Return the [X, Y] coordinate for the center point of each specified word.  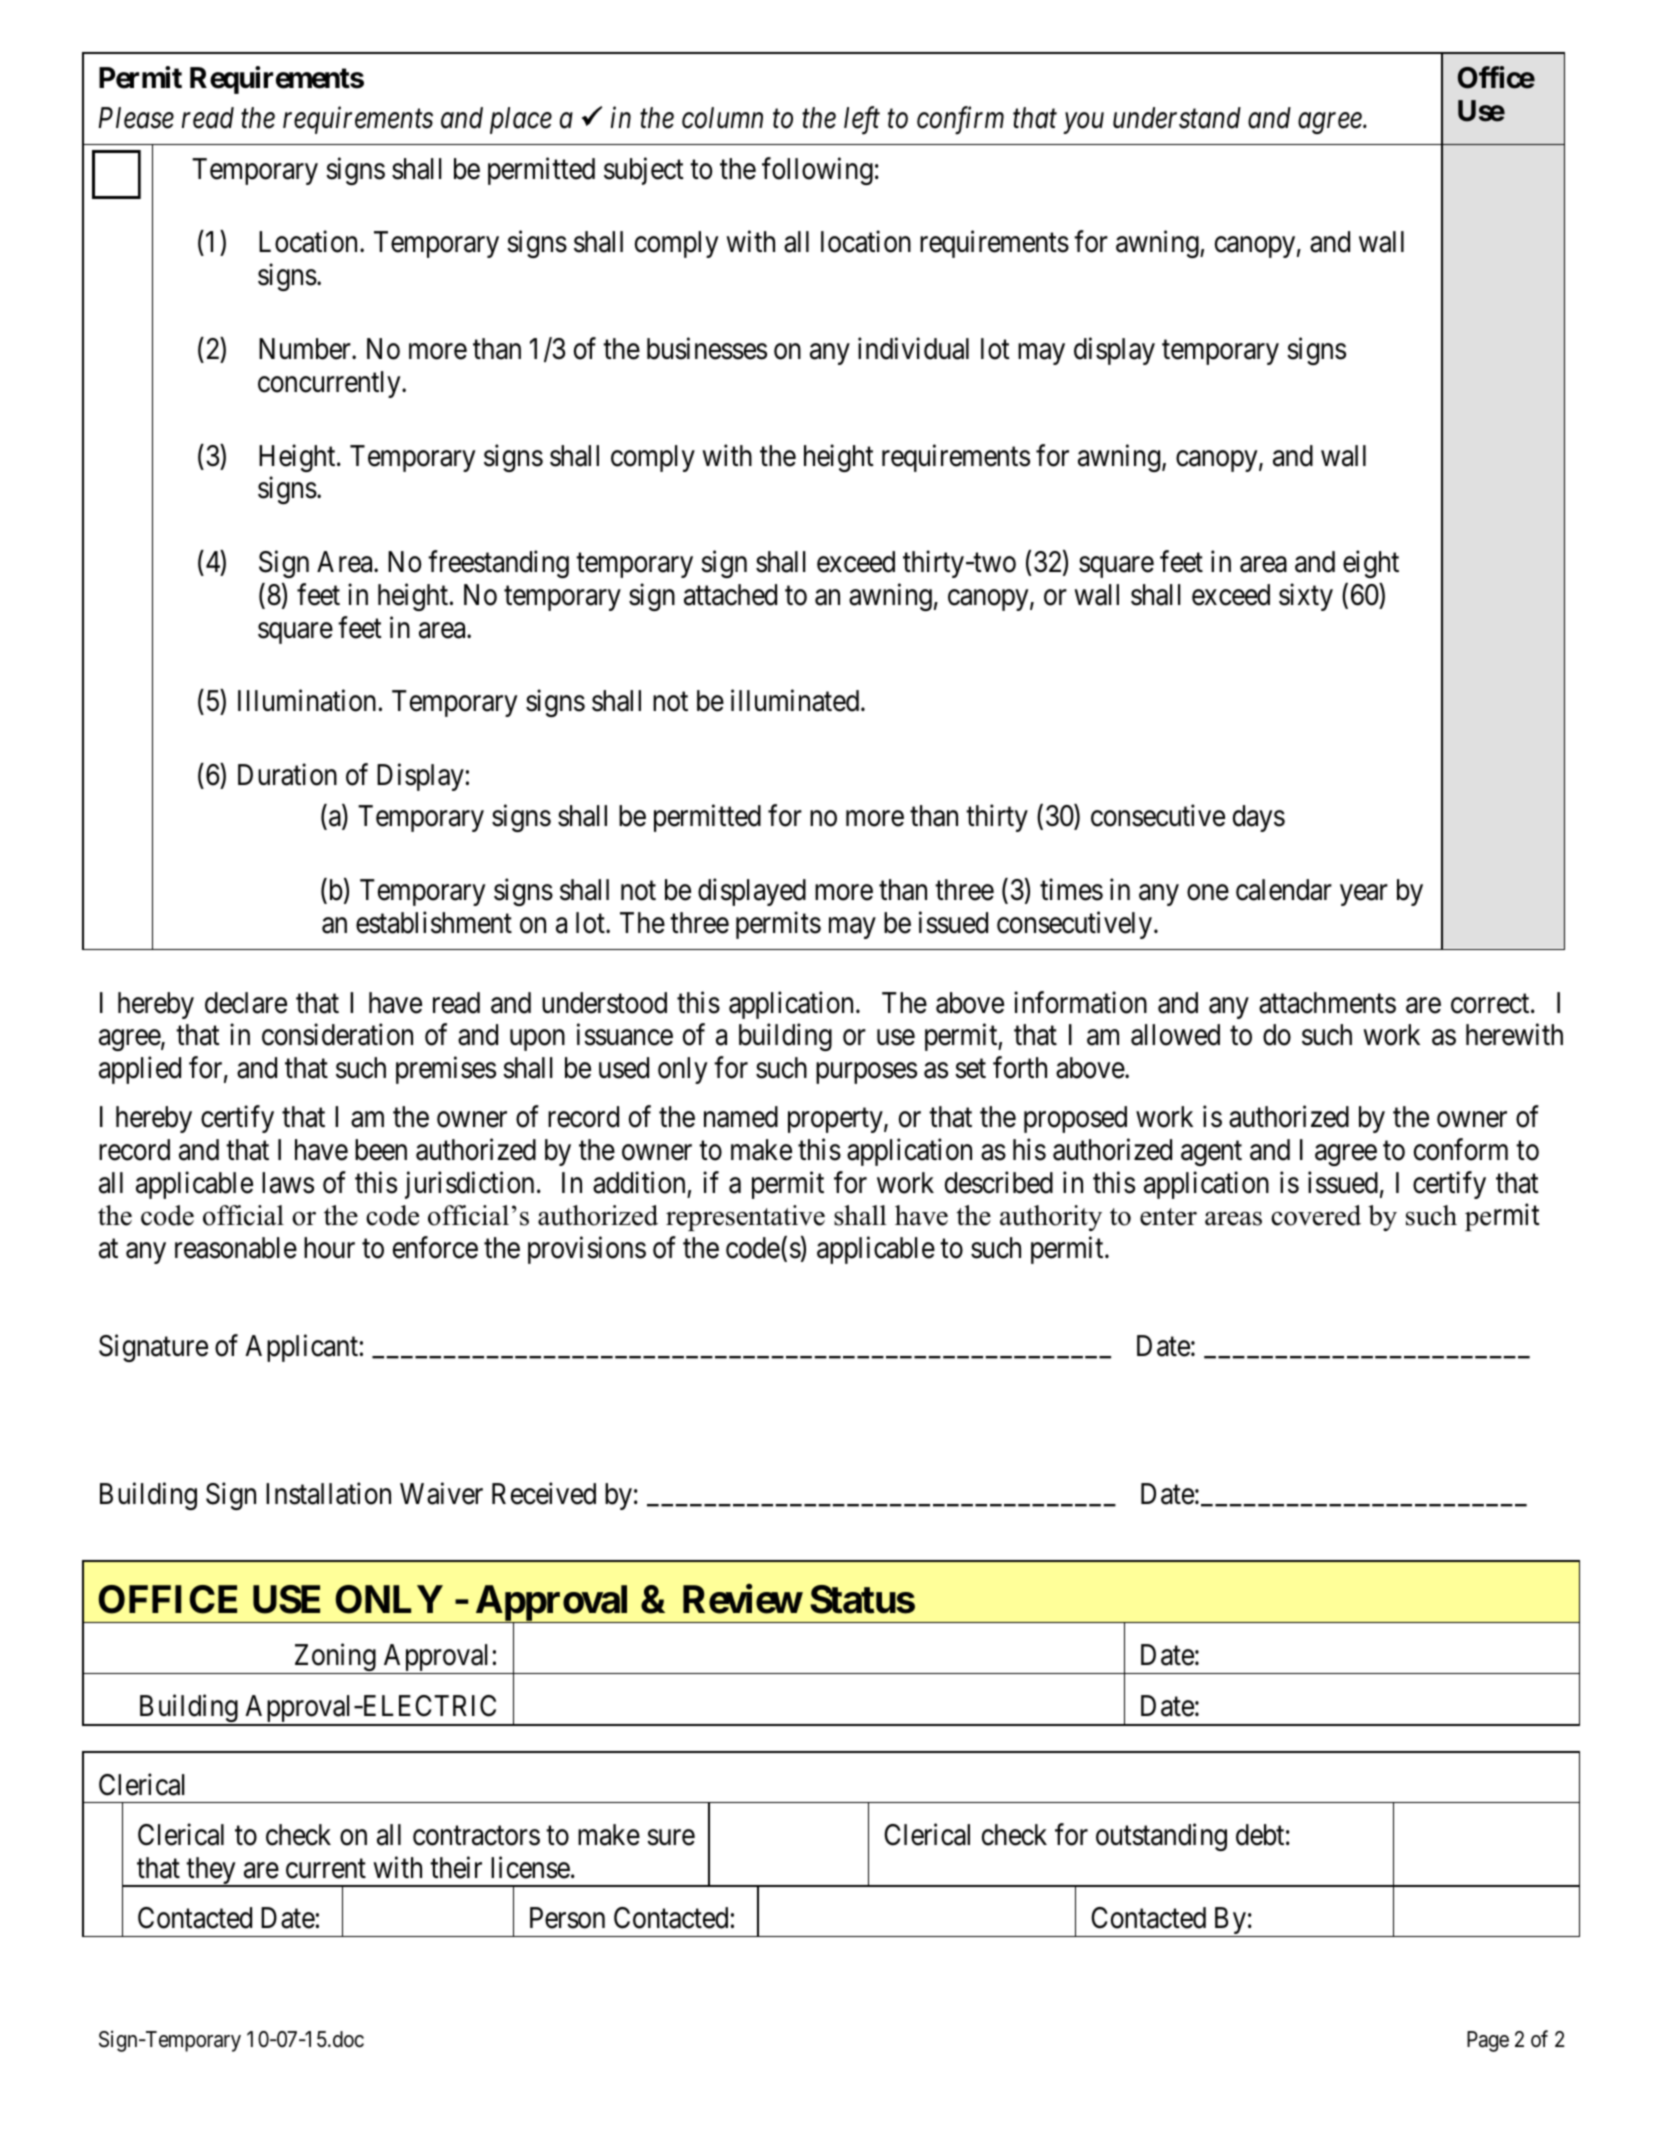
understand [1177, 118]
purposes [866, 1073]
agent [1211, 1153]
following [817, 171]
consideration [337, 1035]
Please [136, 118]
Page [1488, 2041]
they [211, 1872]
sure [671, 1838]
